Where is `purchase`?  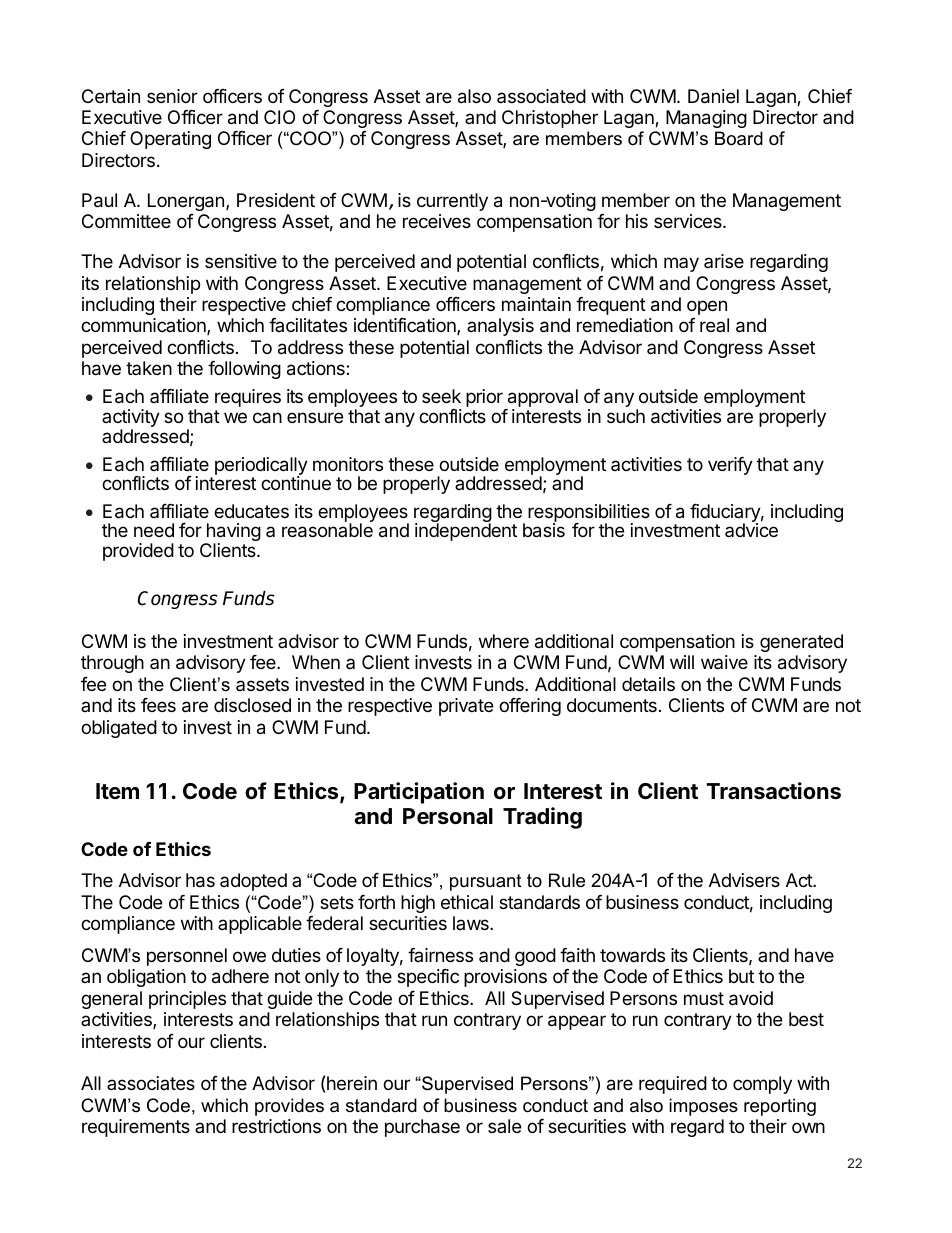 purchase is located at coordinates (422, 1128).
